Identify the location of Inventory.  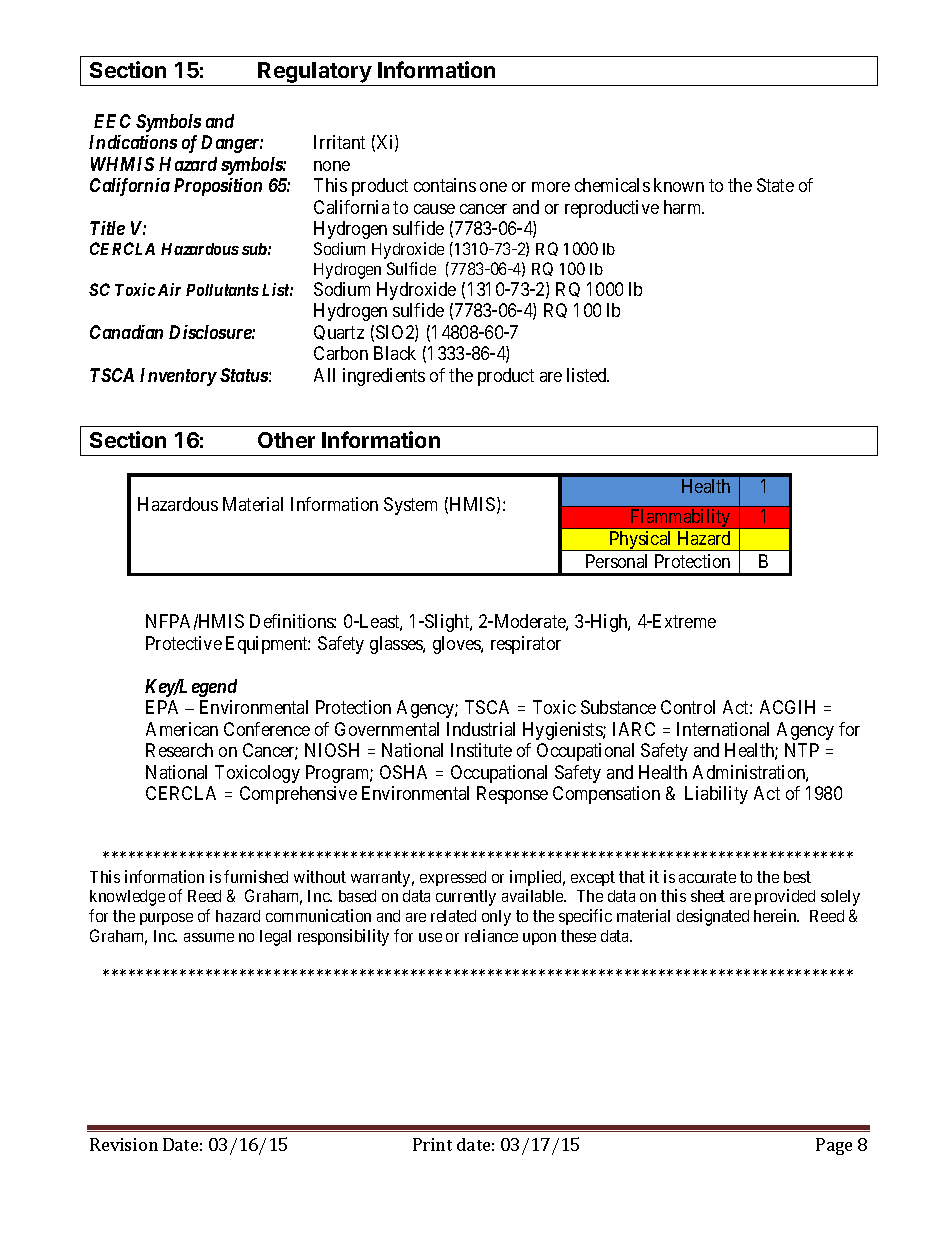
(178, 377).
